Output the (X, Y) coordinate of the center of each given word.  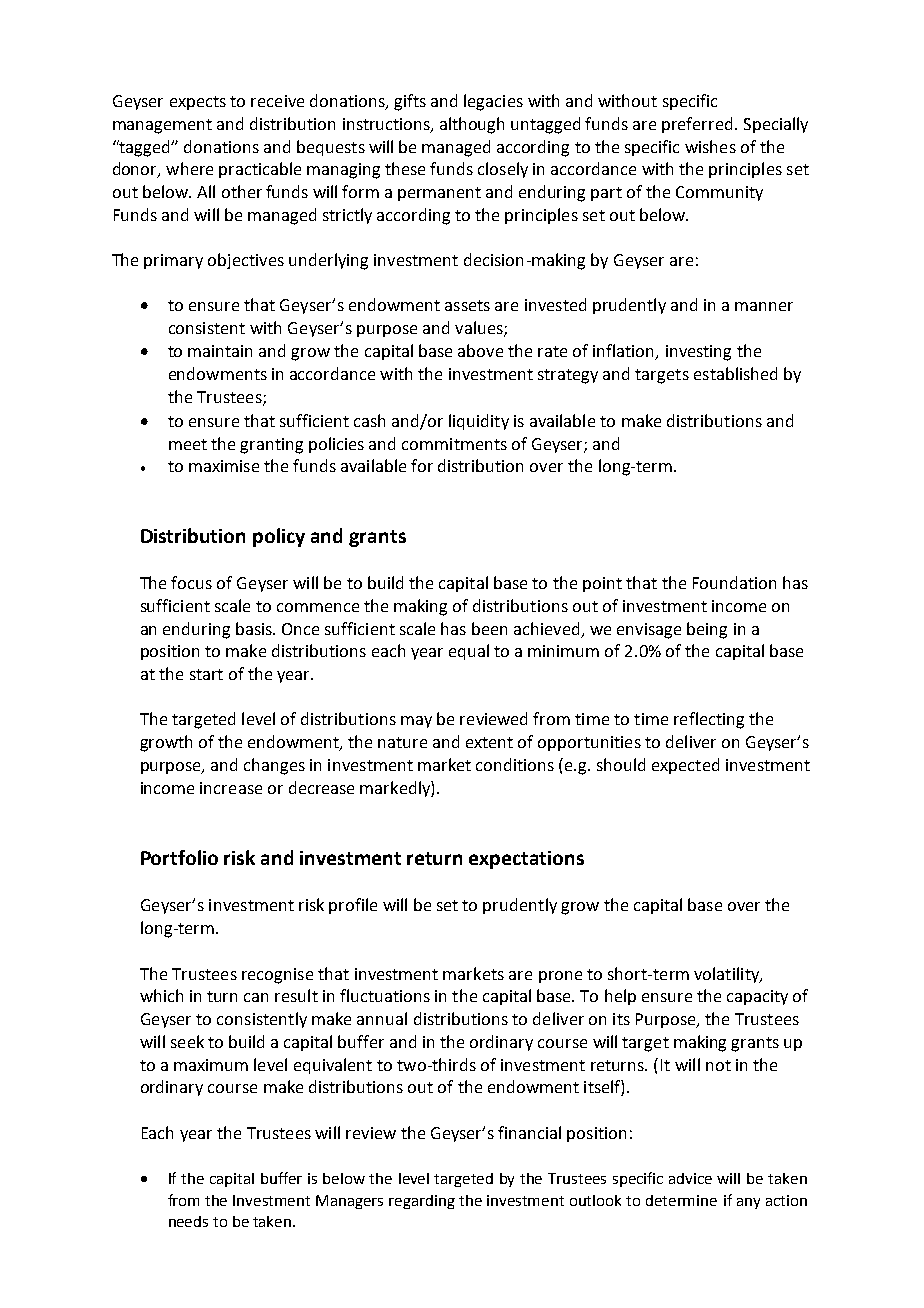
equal (469, 652)
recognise (277, 976)
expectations (526, 860)
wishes (710, 146)
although (472, 125)
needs (188, 1221)
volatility (727, 975)
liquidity (479, 422)
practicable (260, 170)
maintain (220, 351)
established (735, 373)
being (707, 630)
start (206, 674)
